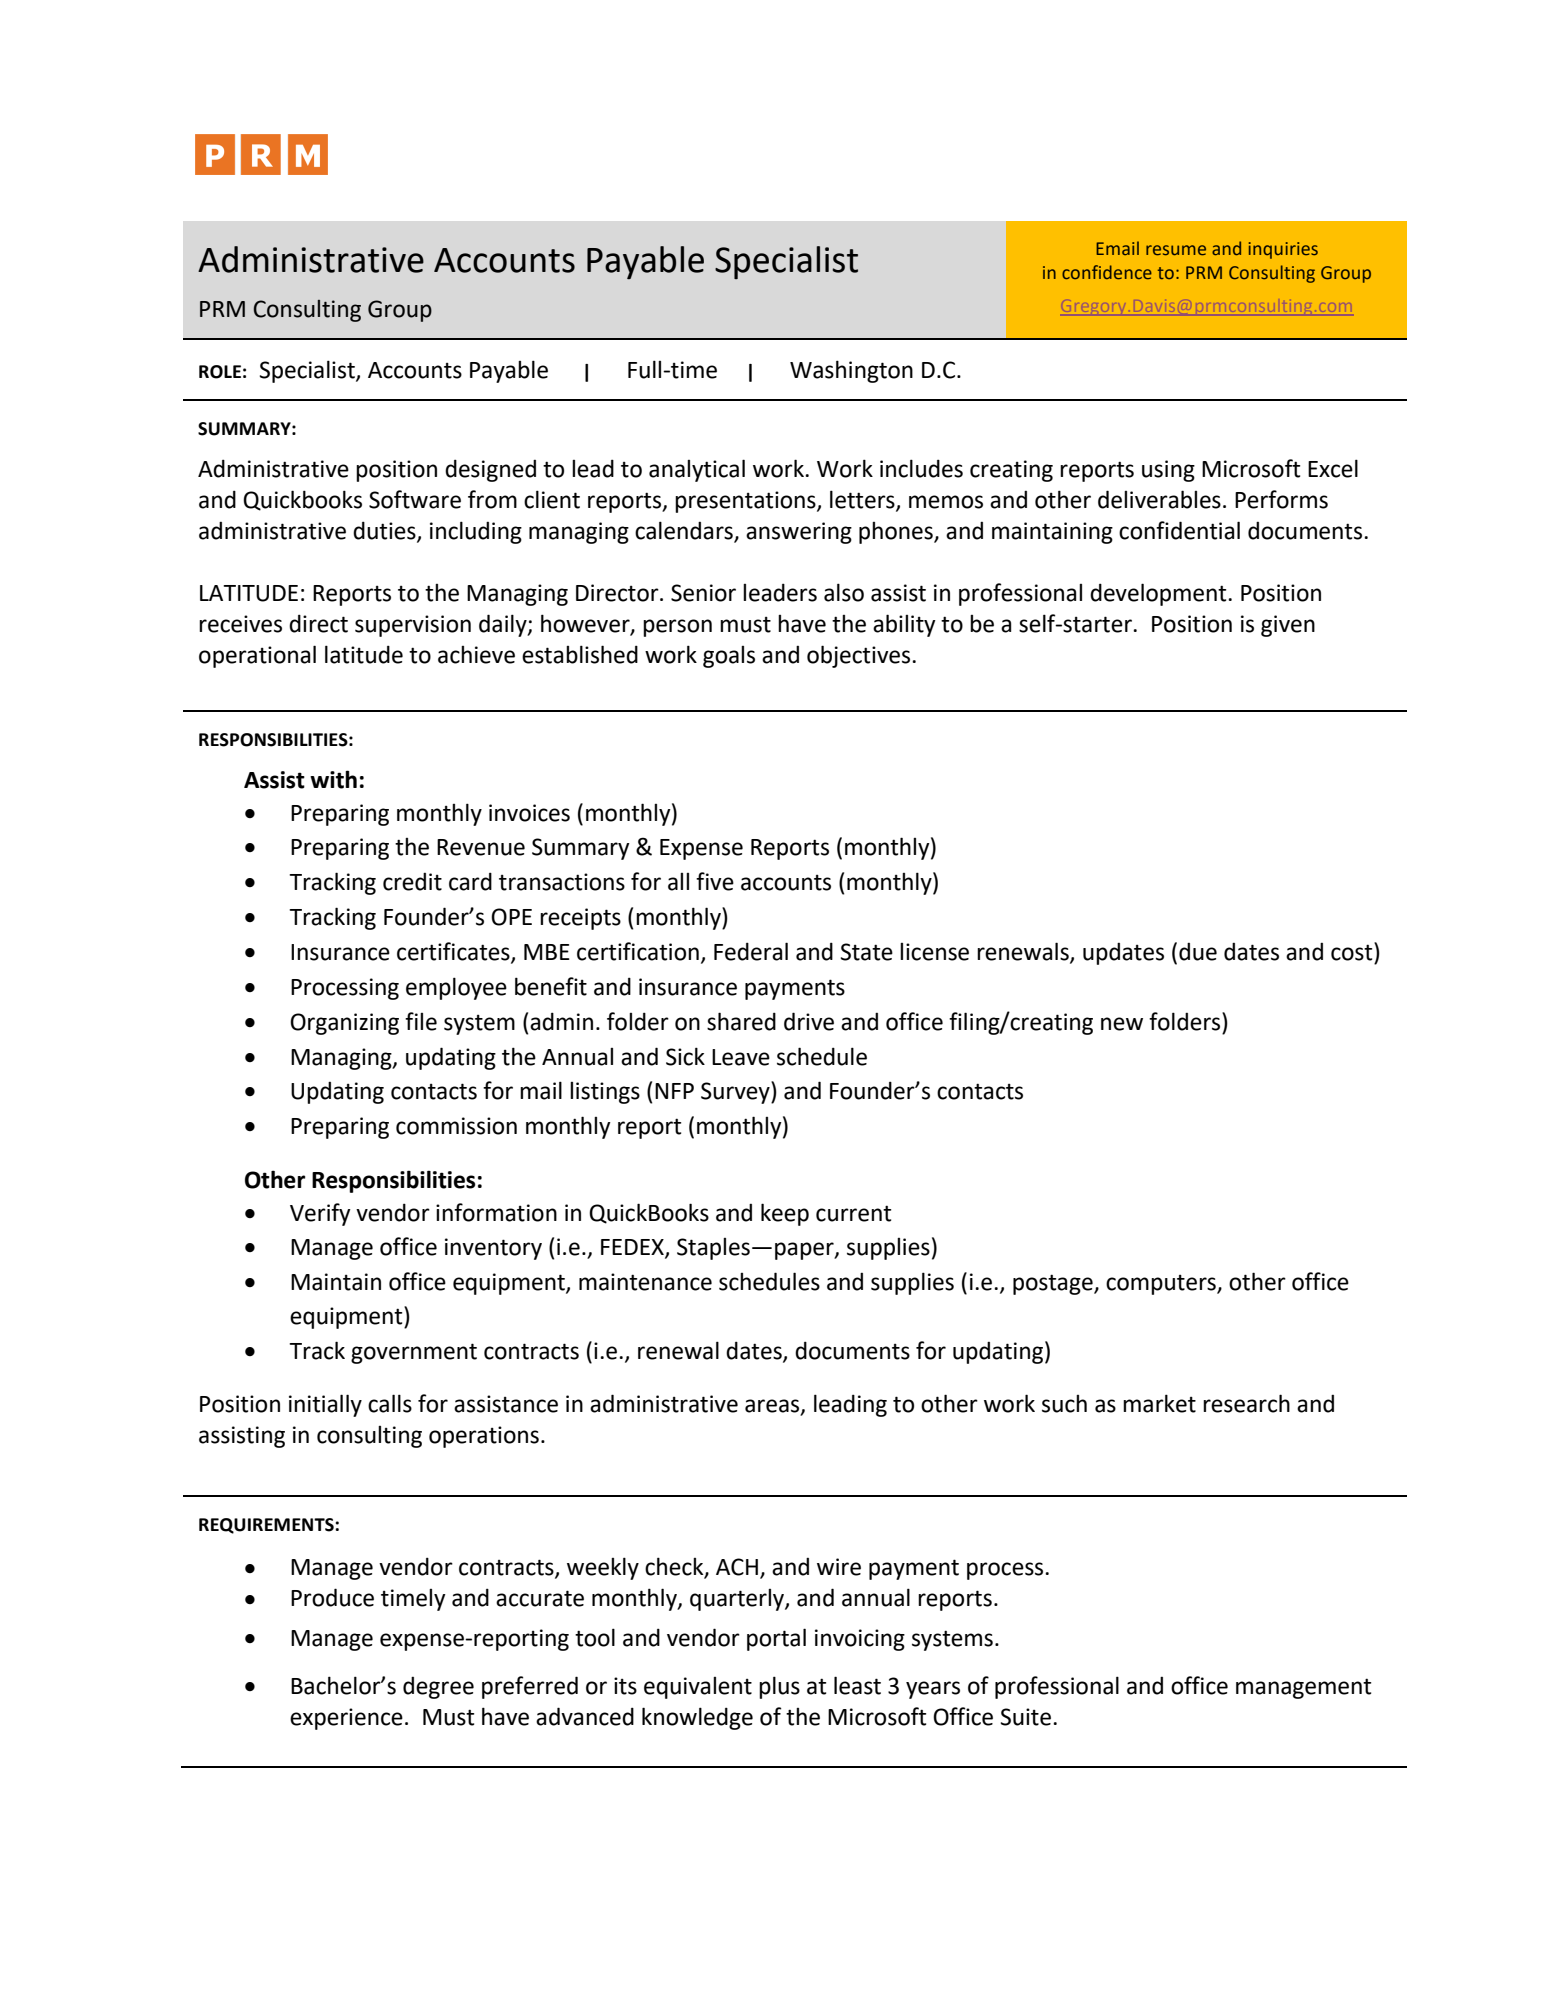 The height and width of the screenshot is (2013, 1555). What do you see at coordinates (220, 372) in the screenshot?
I see `ROLE` at bounding box center [220, 372].
